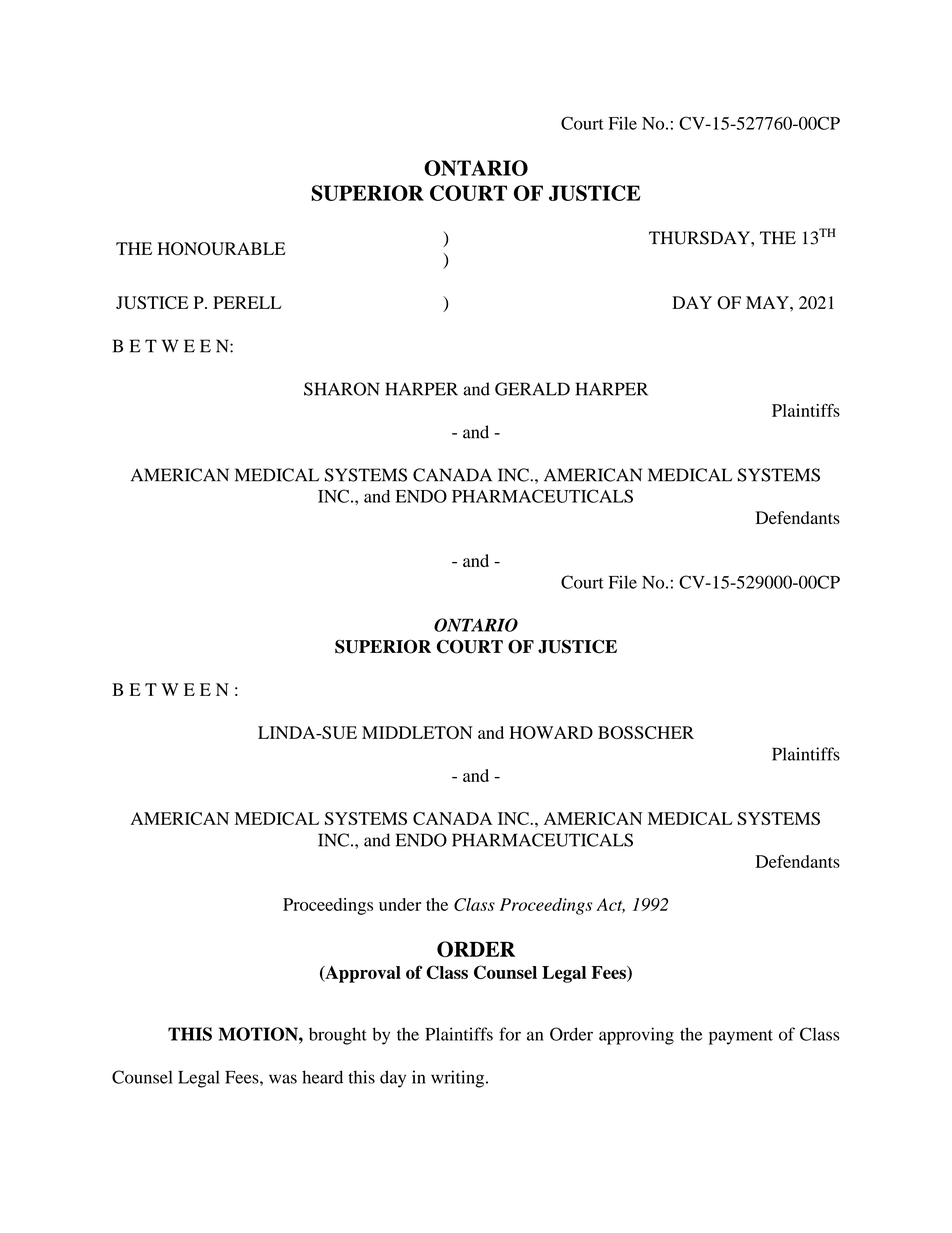 This screenshot has height=1233, width=952. What do you see at coordinates (510, 1034) in the screenshot?
I see `for` at bounding box center [510, 1034].
